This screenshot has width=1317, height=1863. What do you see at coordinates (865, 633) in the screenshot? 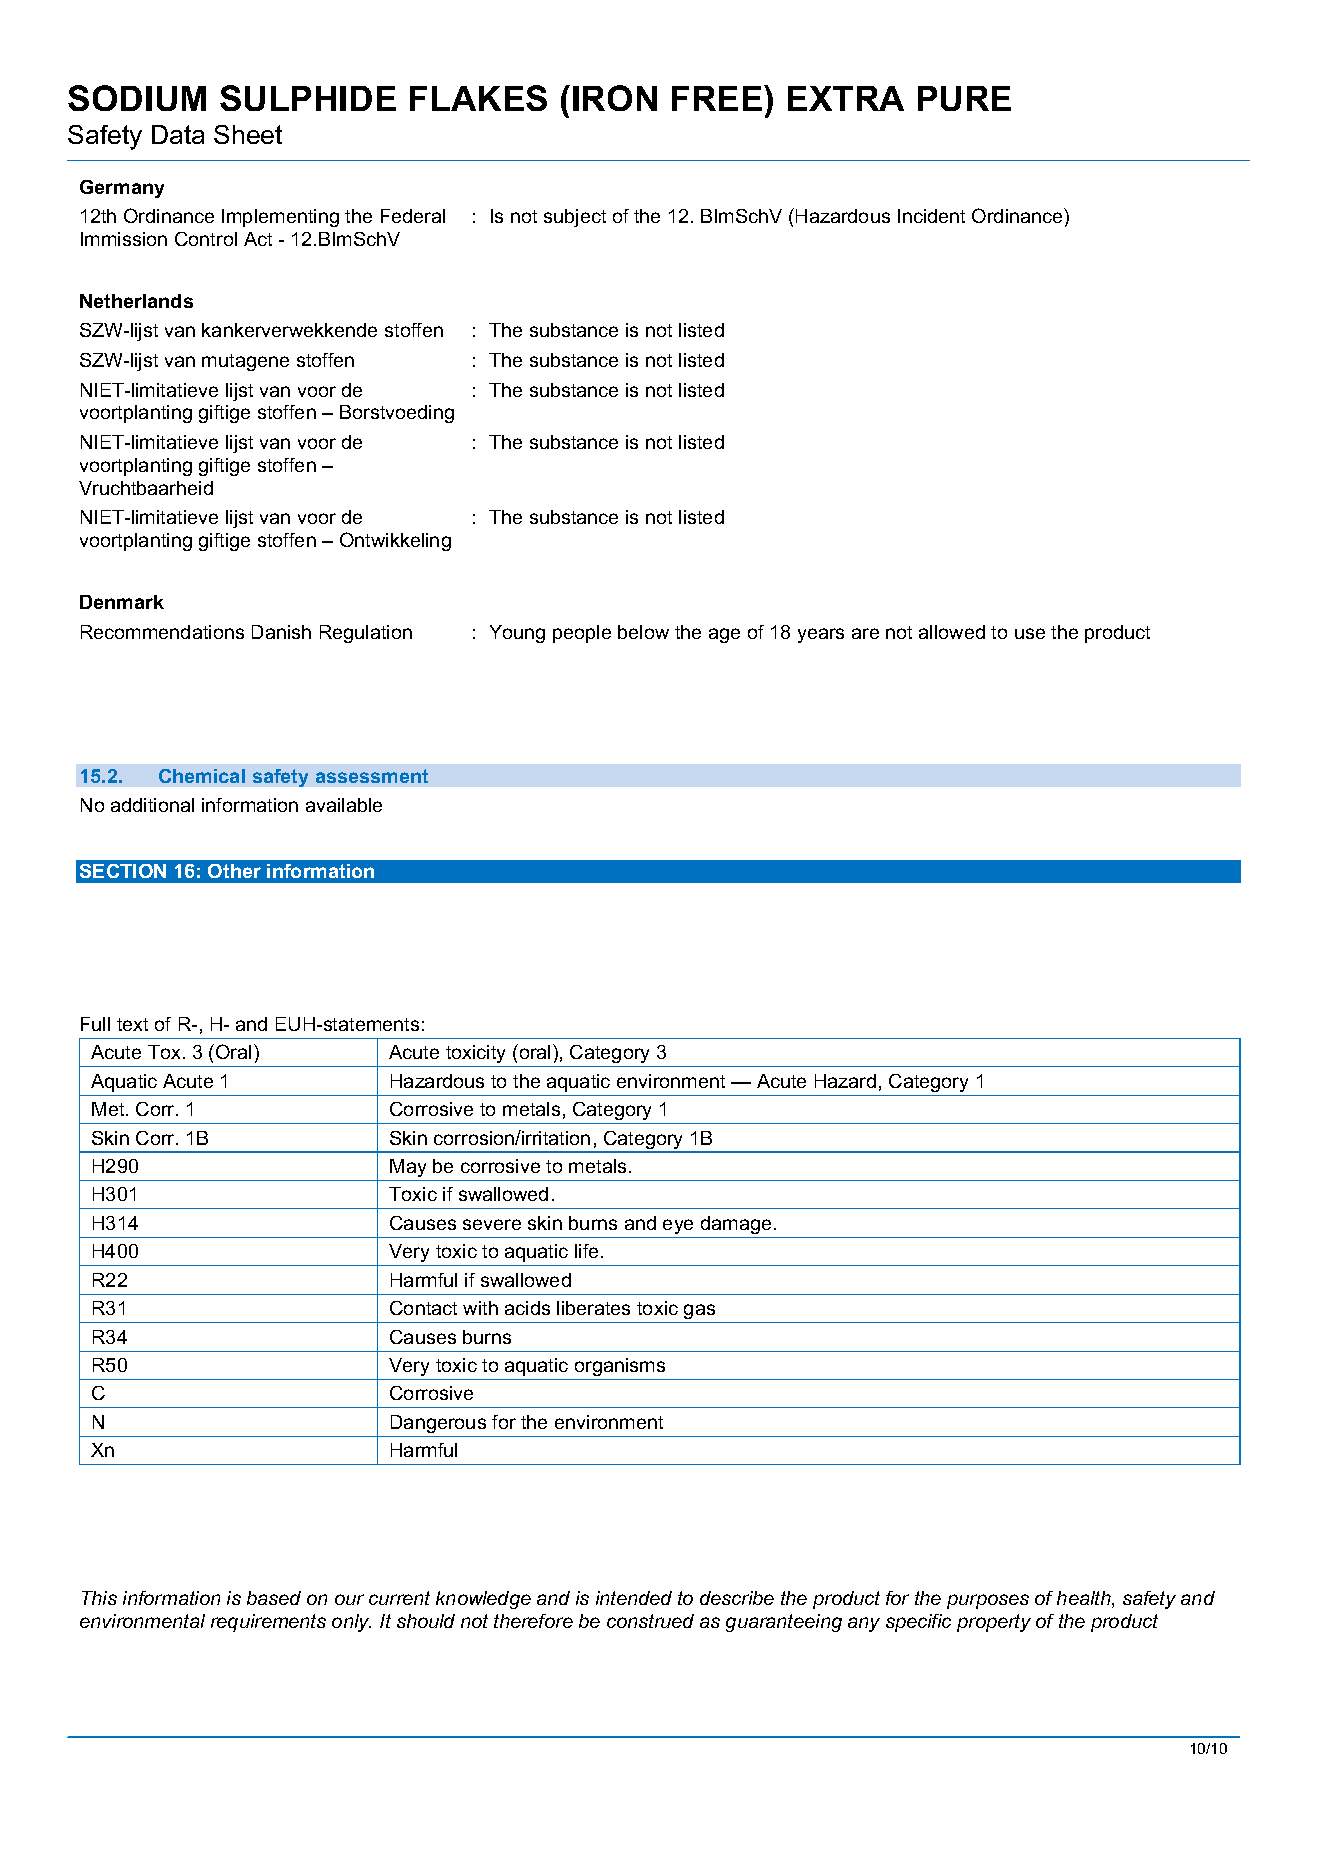
I see `are` at bounding box center [865, 633].
